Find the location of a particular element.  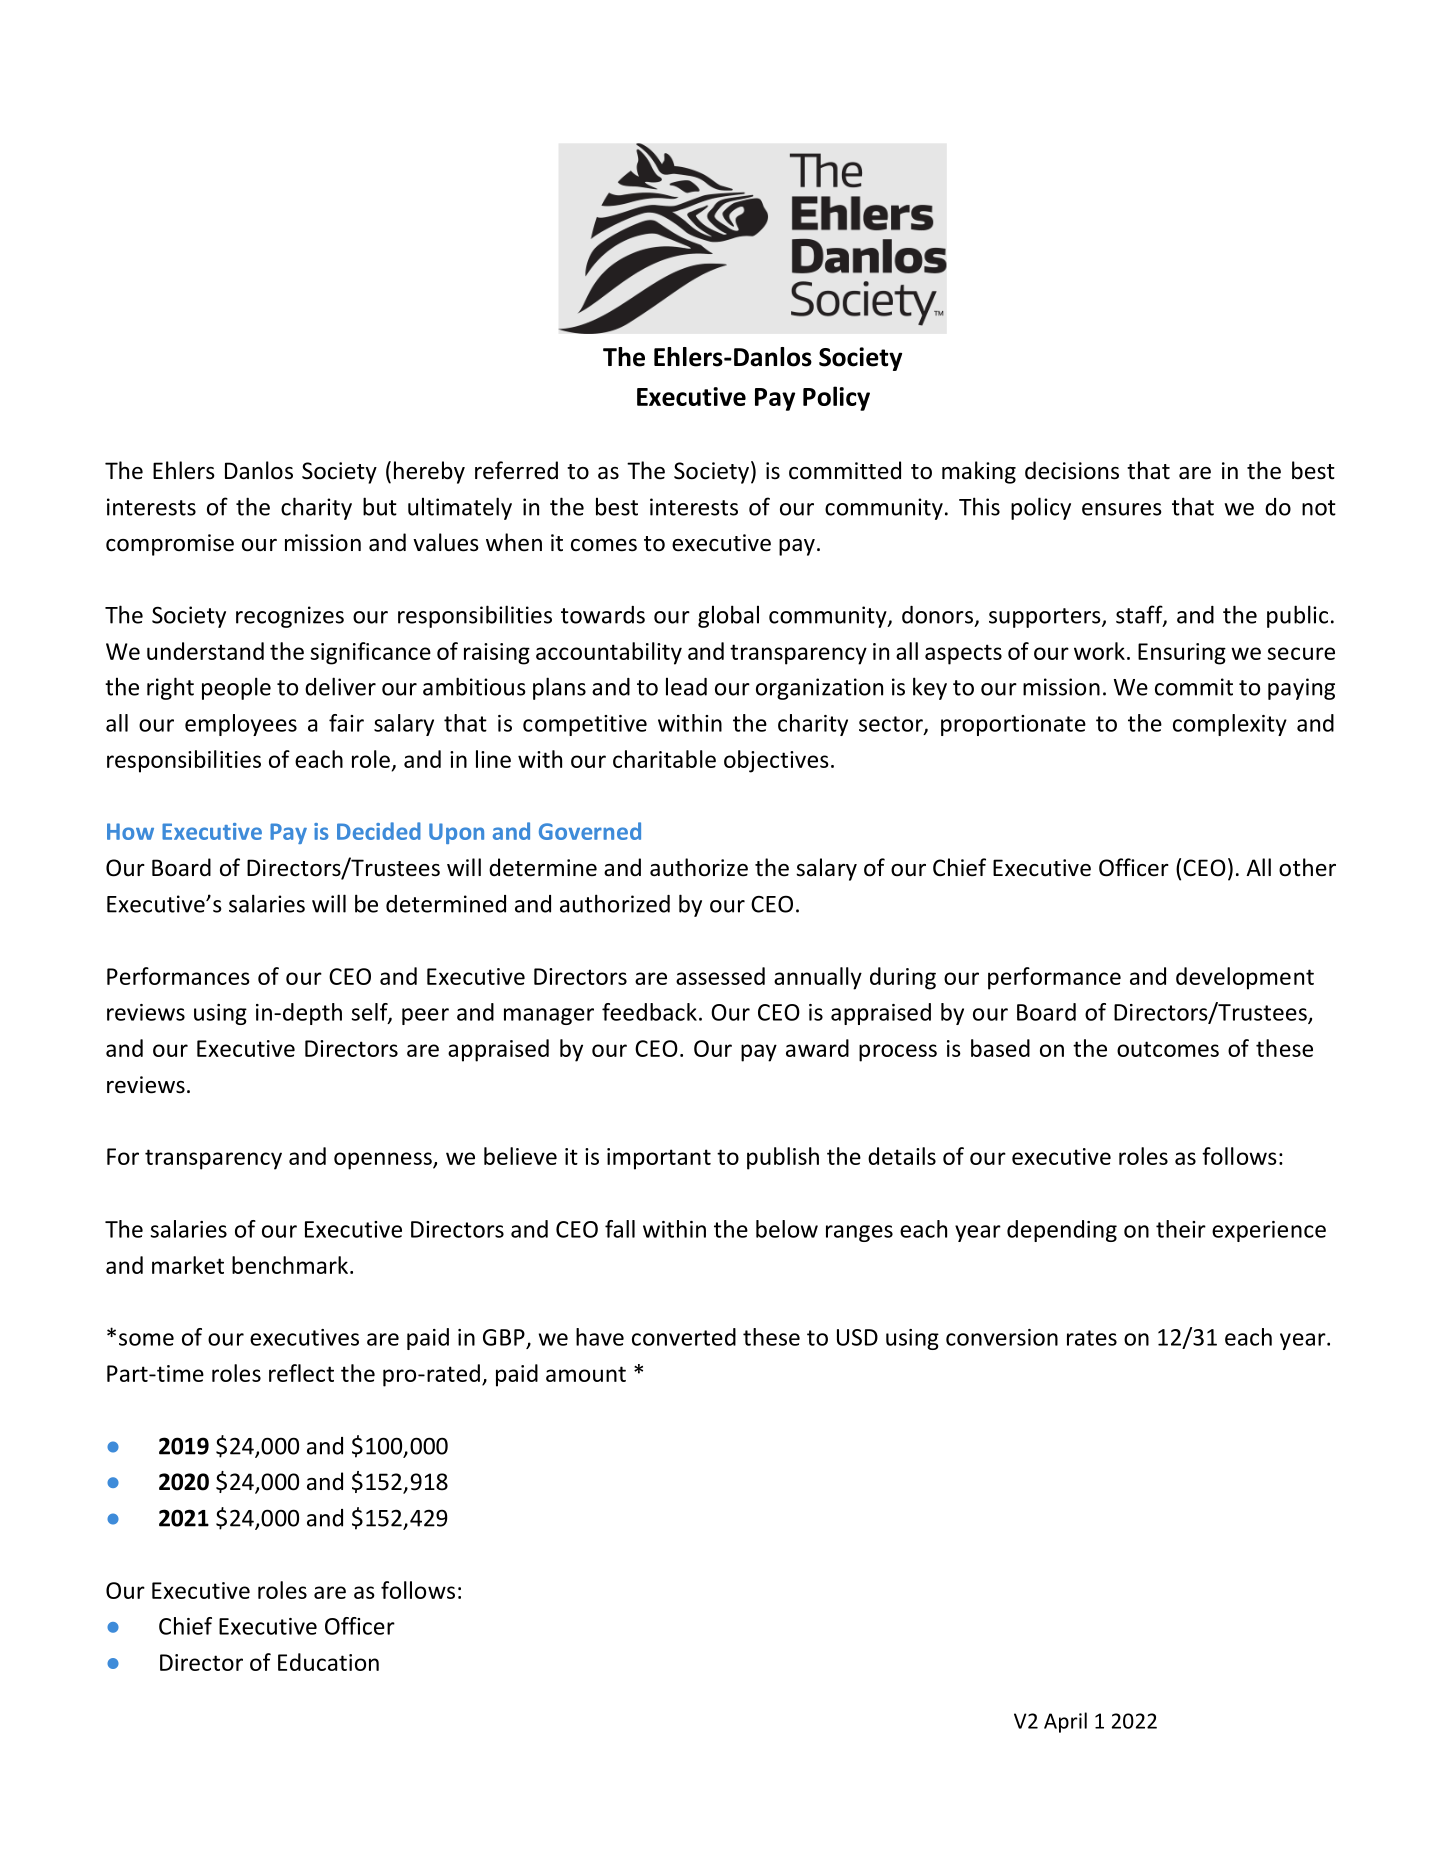

but is located at coordinates (380, 506).
